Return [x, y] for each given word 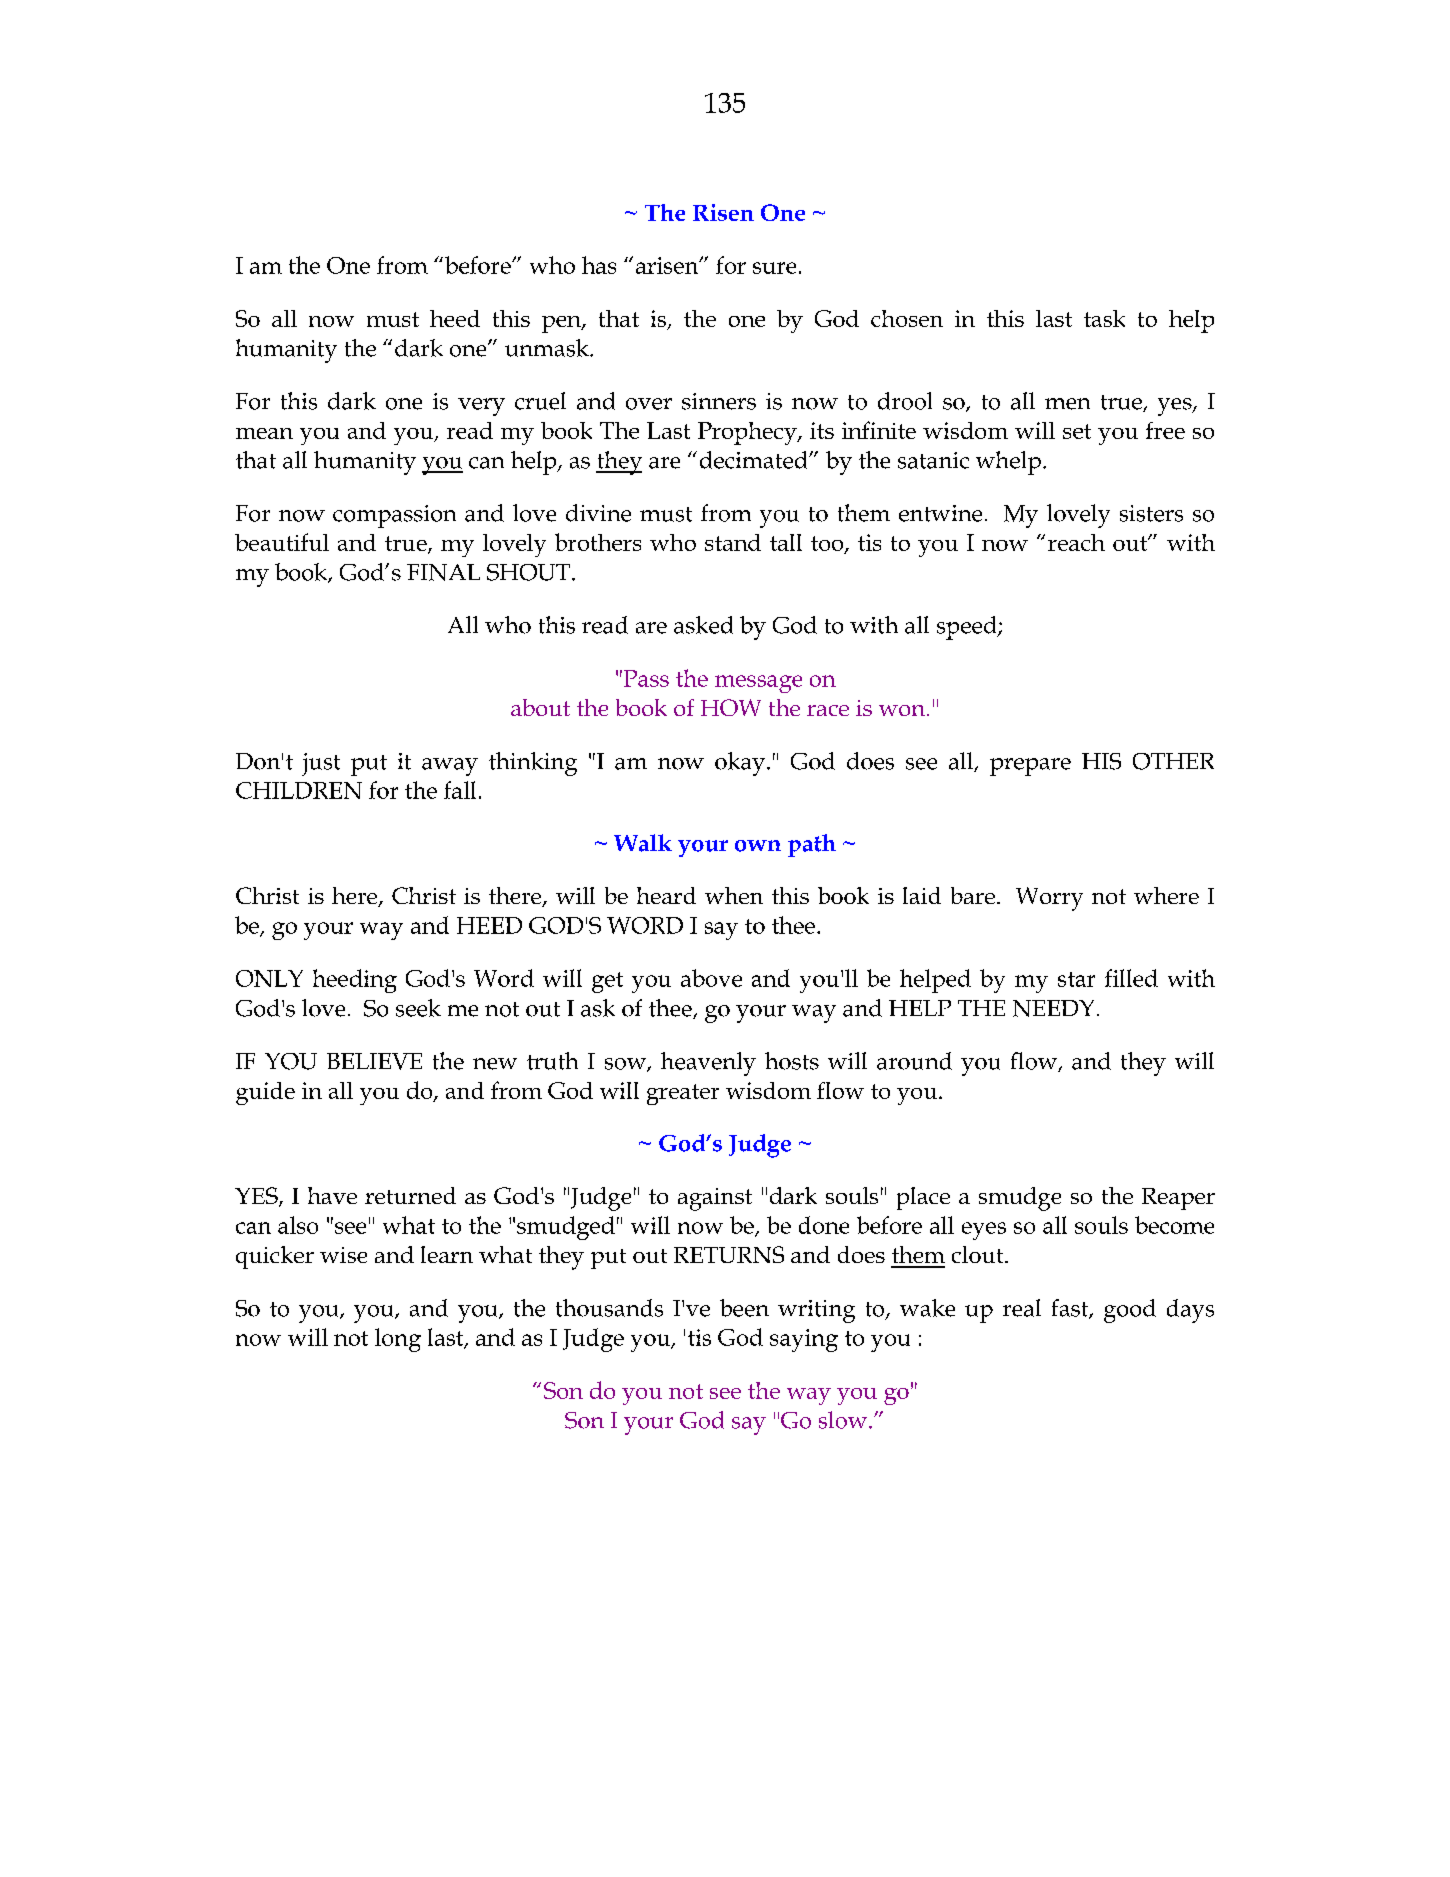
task [1104, 318]
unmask [548, 348]
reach [1076, 542]
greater [683, 1094]
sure [774, 268]
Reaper [1178, 1199]
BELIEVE [374, 1061]
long [398, 1340]
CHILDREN [299, 790]
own [758, 846]
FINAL [443, 572]
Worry [1049, 899]
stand [733, 542]
